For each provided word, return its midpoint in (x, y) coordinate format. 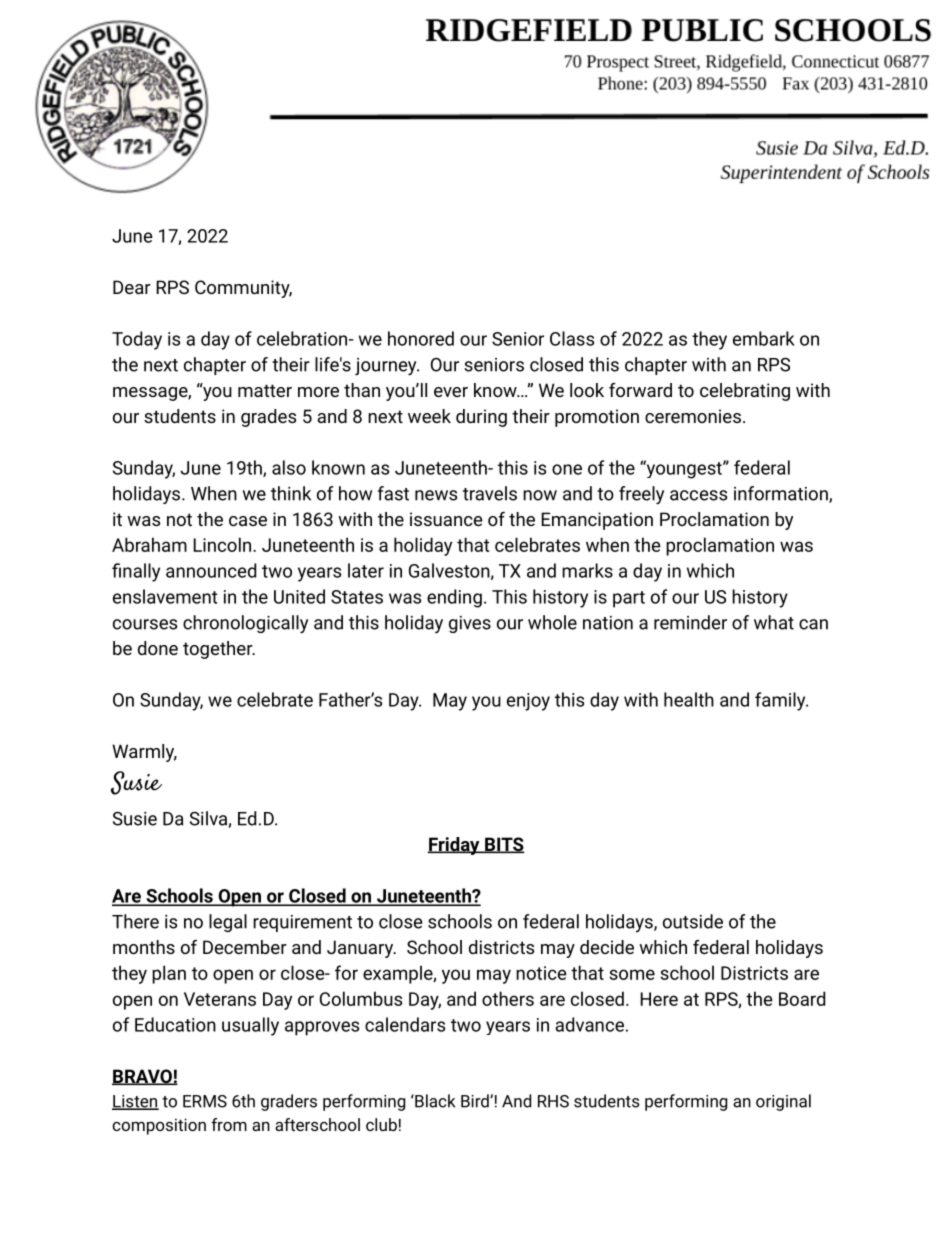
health (689, 699)
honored (421, 338)
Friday (454, 846)
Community (243, 289)
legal (228, 923)
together (219, 650)
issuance (446, 519)
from (229, 1124)
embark (764, 338)
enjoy (528, 702)
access (698, 495)
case (248, 521)
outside (693, 921)
